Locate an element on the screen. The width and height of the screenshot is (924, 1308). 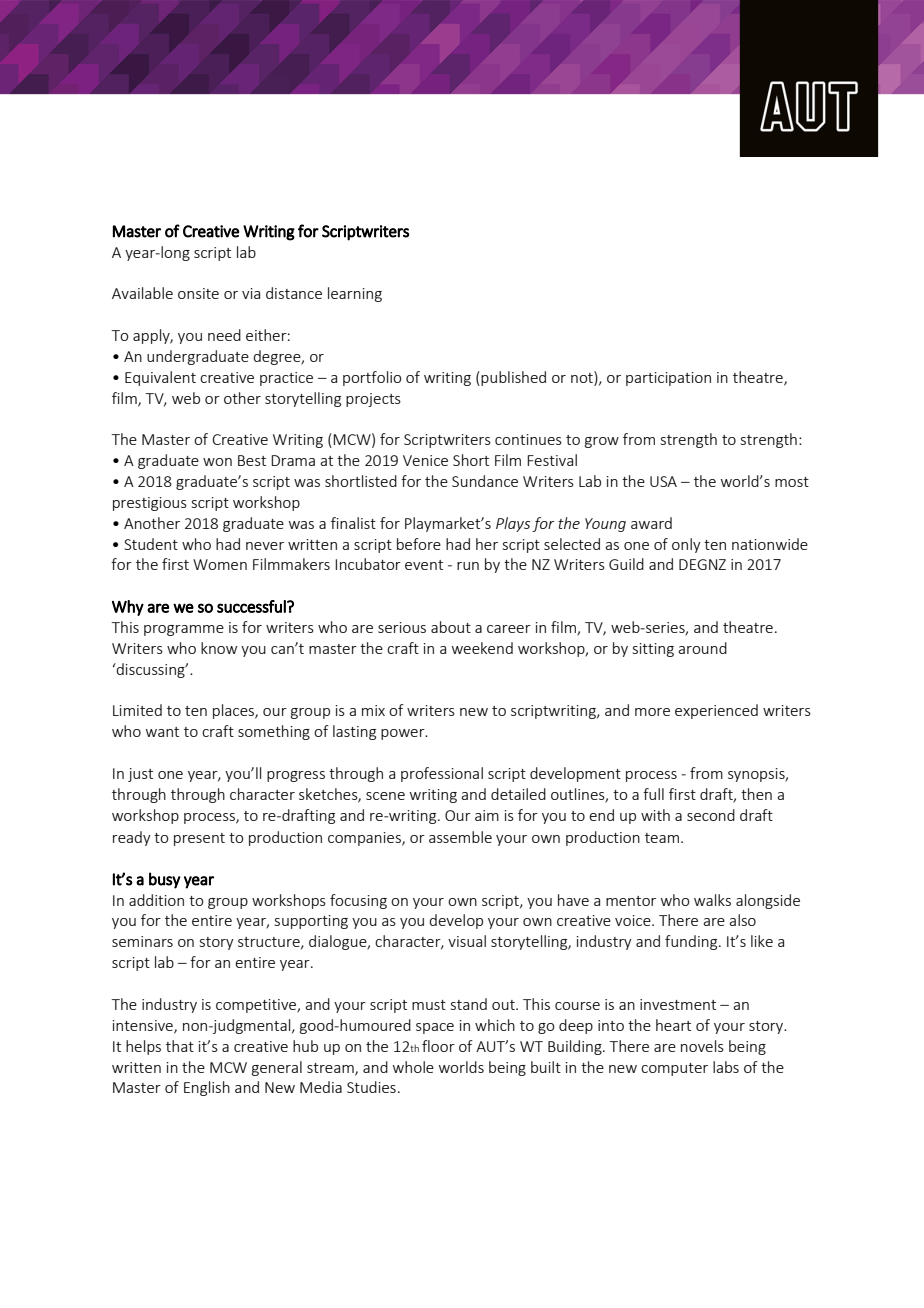
English is located at coordinates (207, 1088).
